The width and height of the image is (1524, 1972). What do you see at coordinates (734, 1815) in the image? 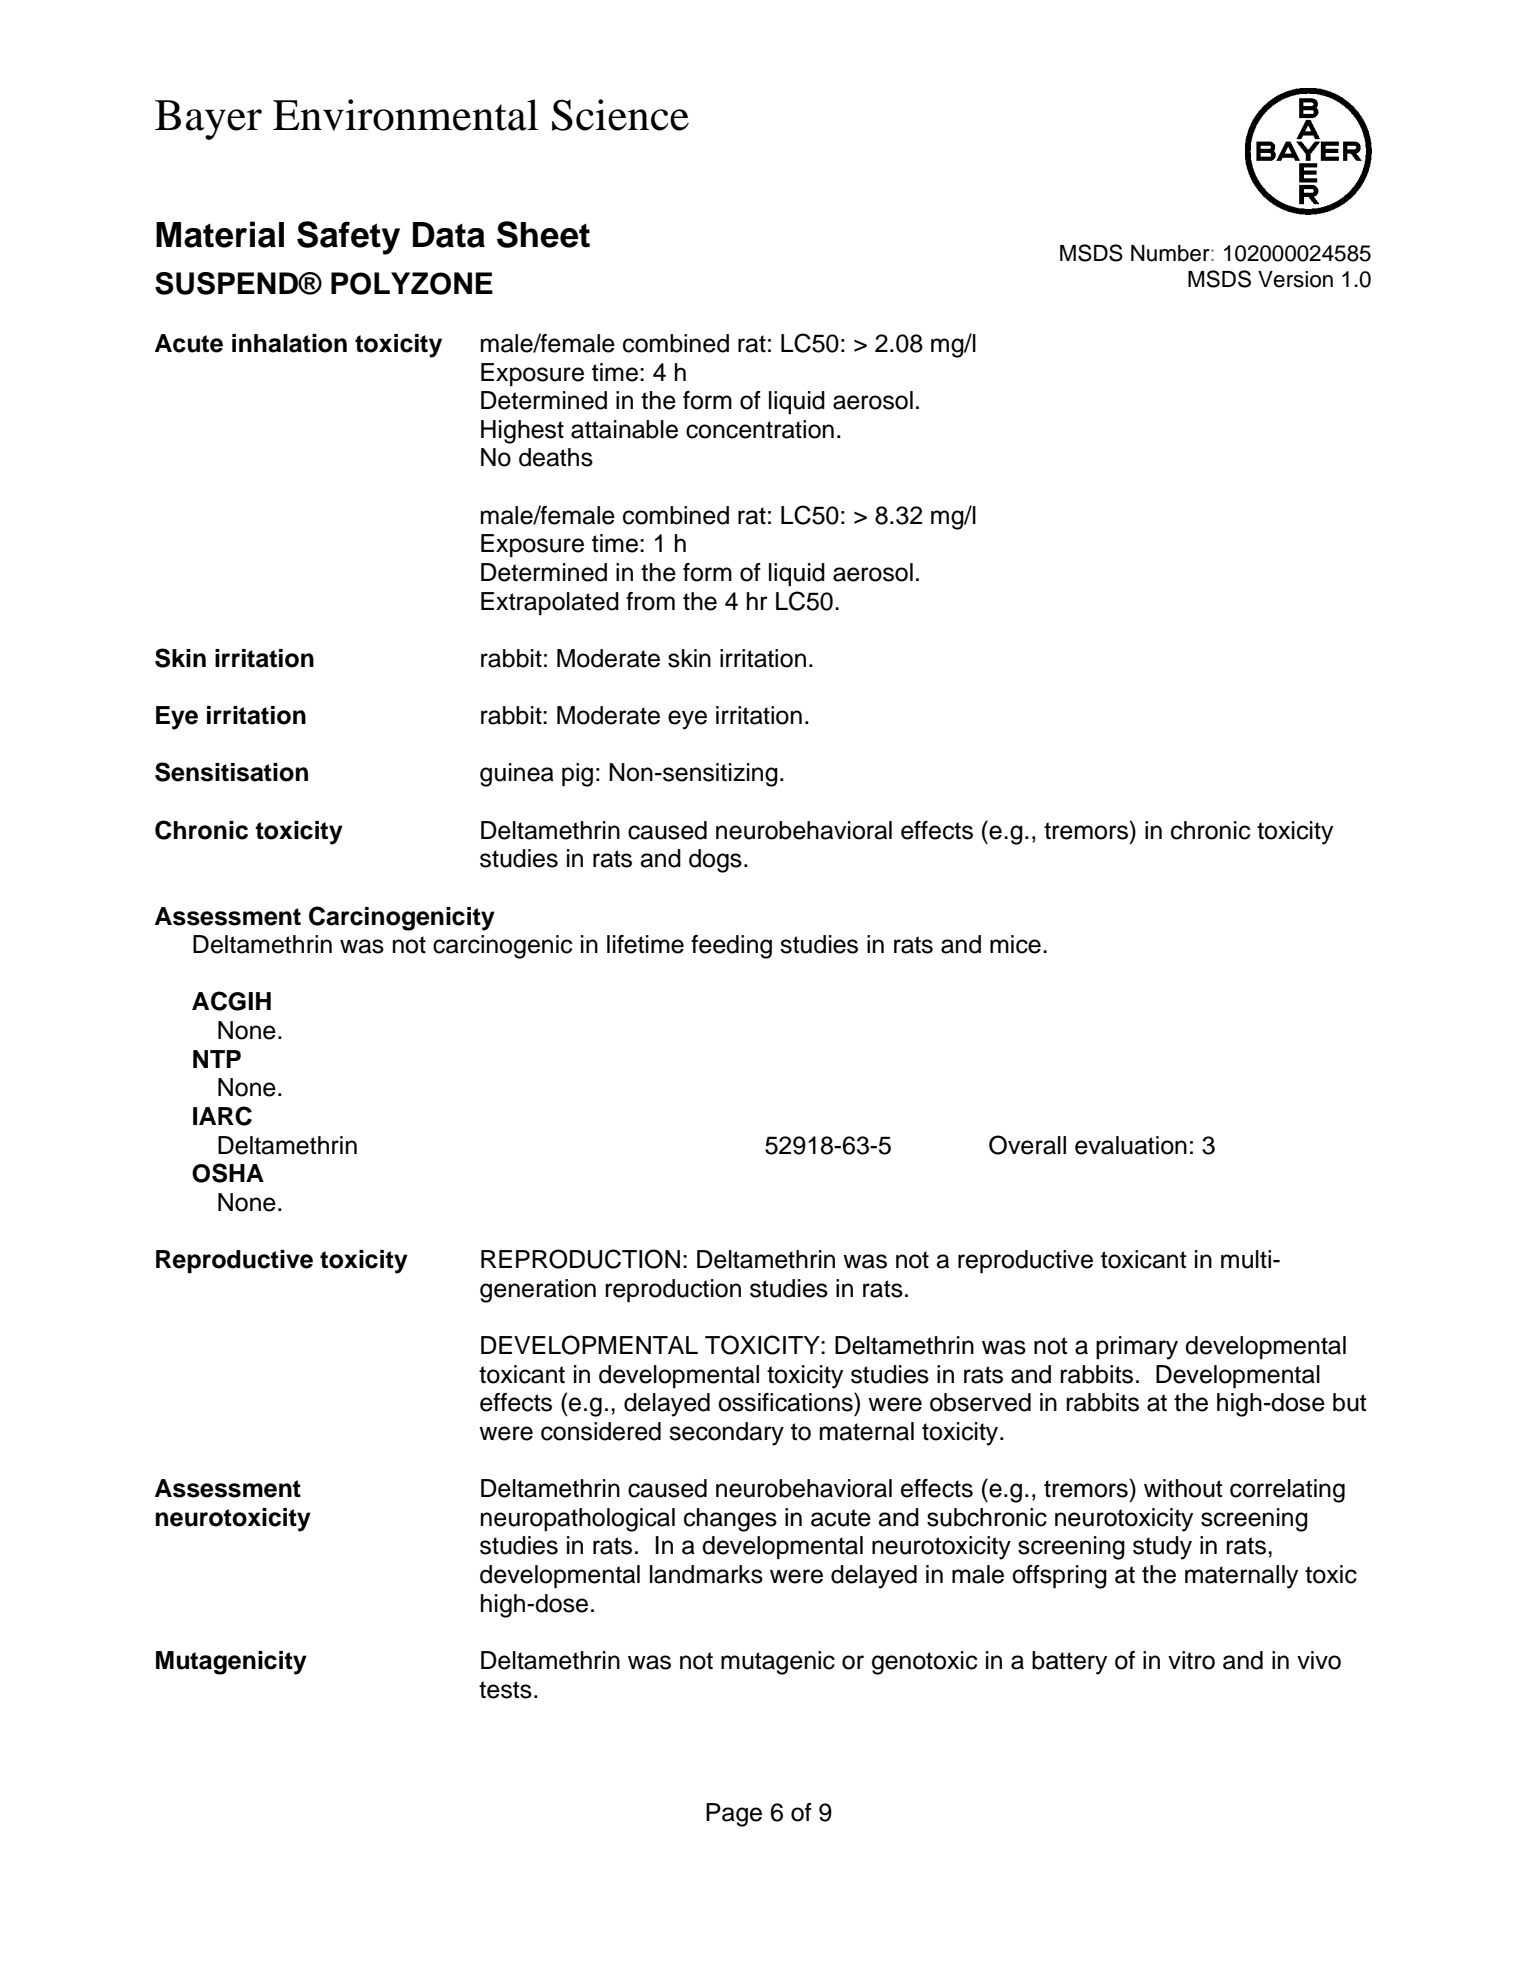
I see `Page` at bounding box center [734, 1815].
